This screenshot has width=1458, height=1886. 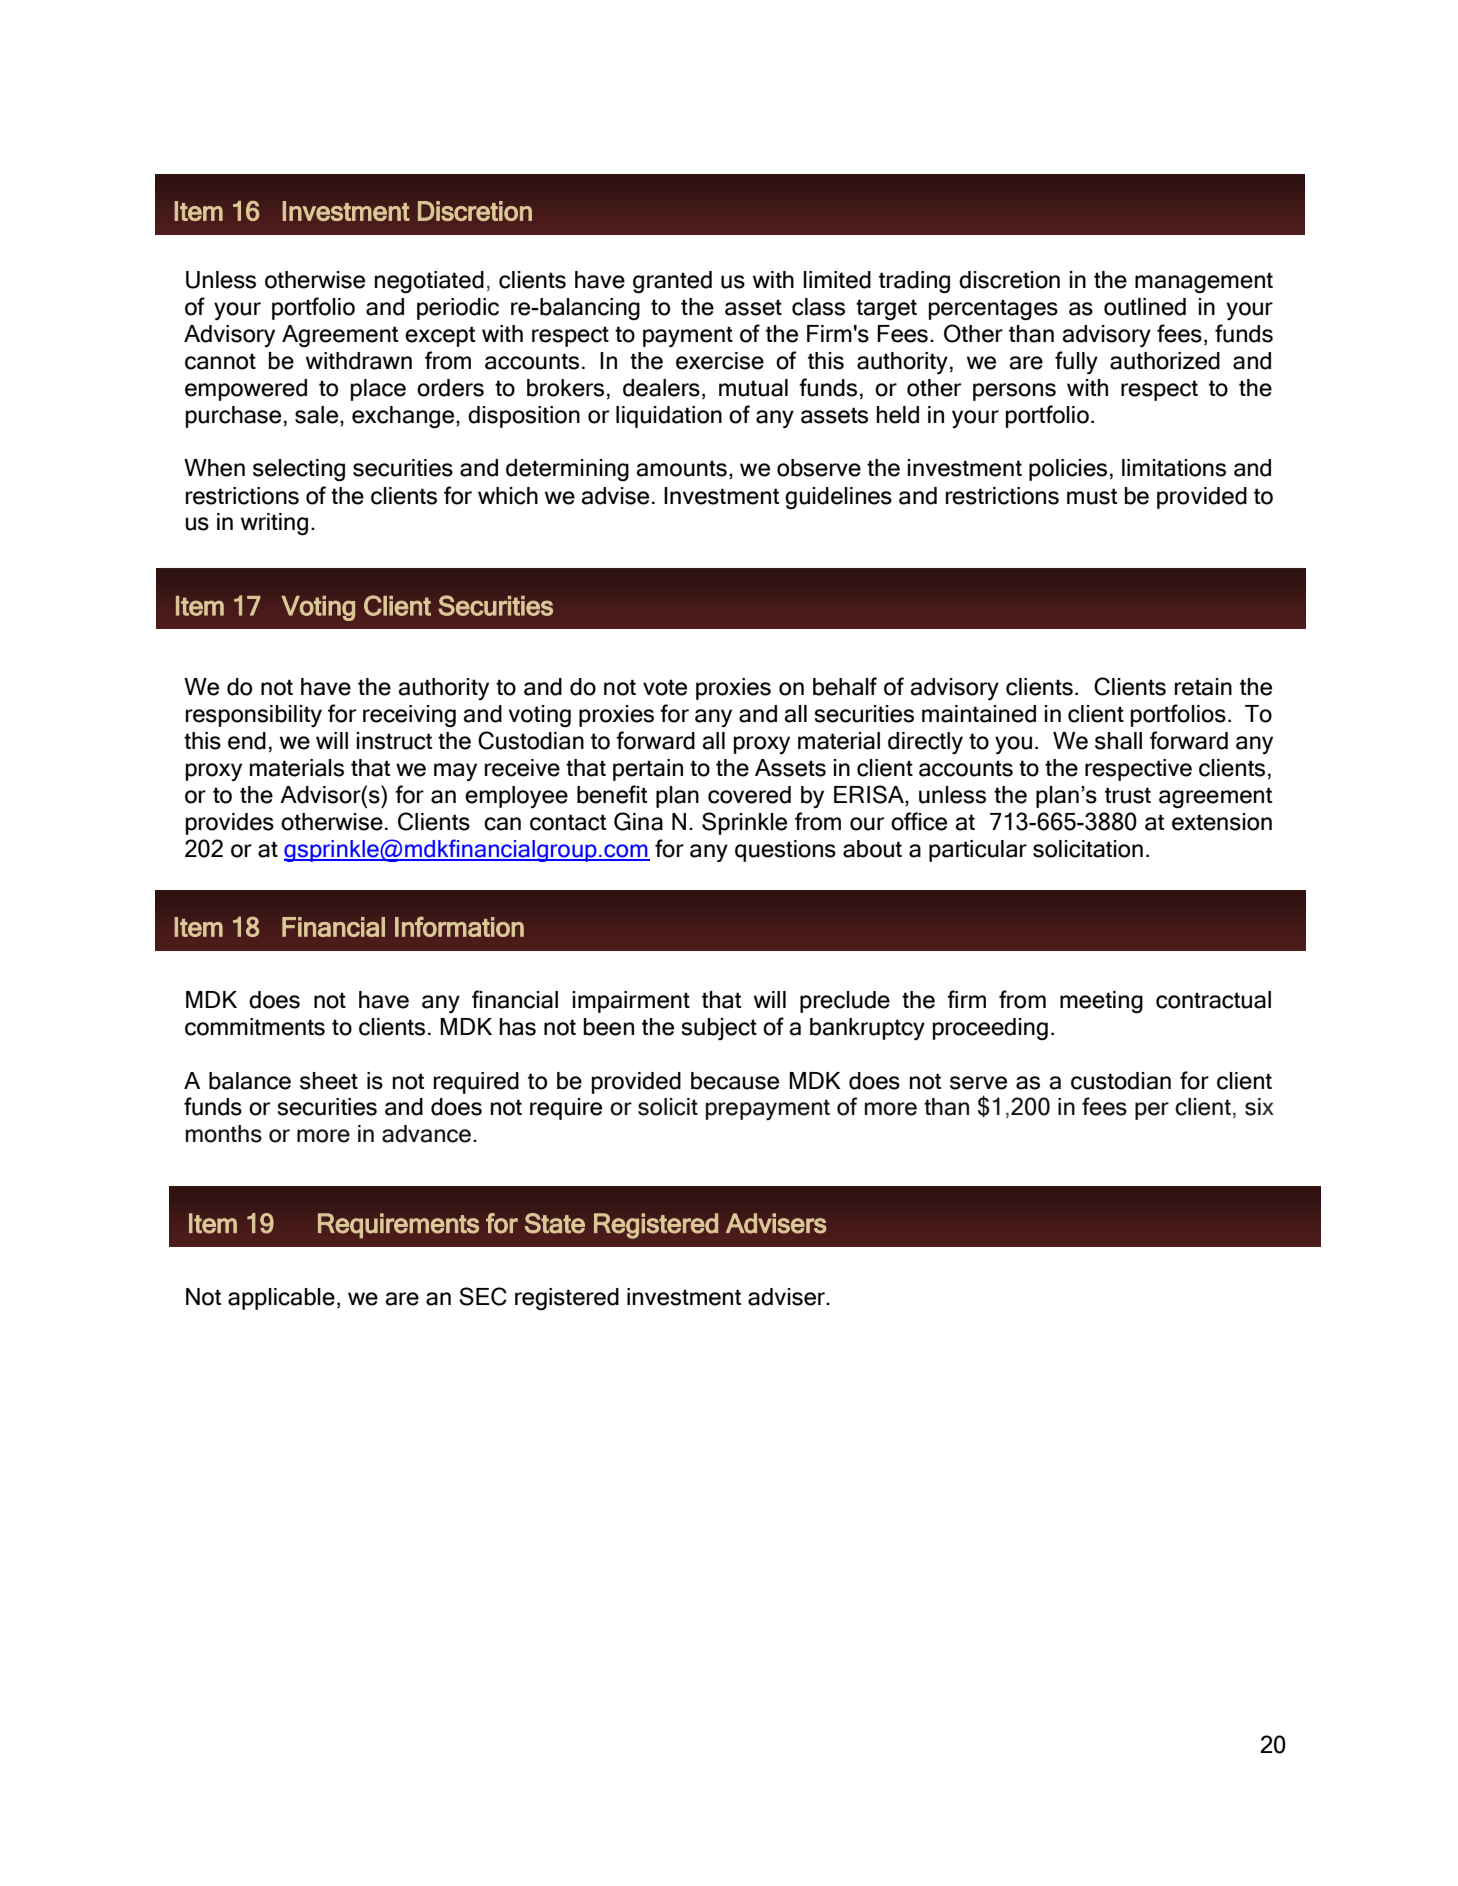 I want to click on receiving, so click(x=409, y=716).
